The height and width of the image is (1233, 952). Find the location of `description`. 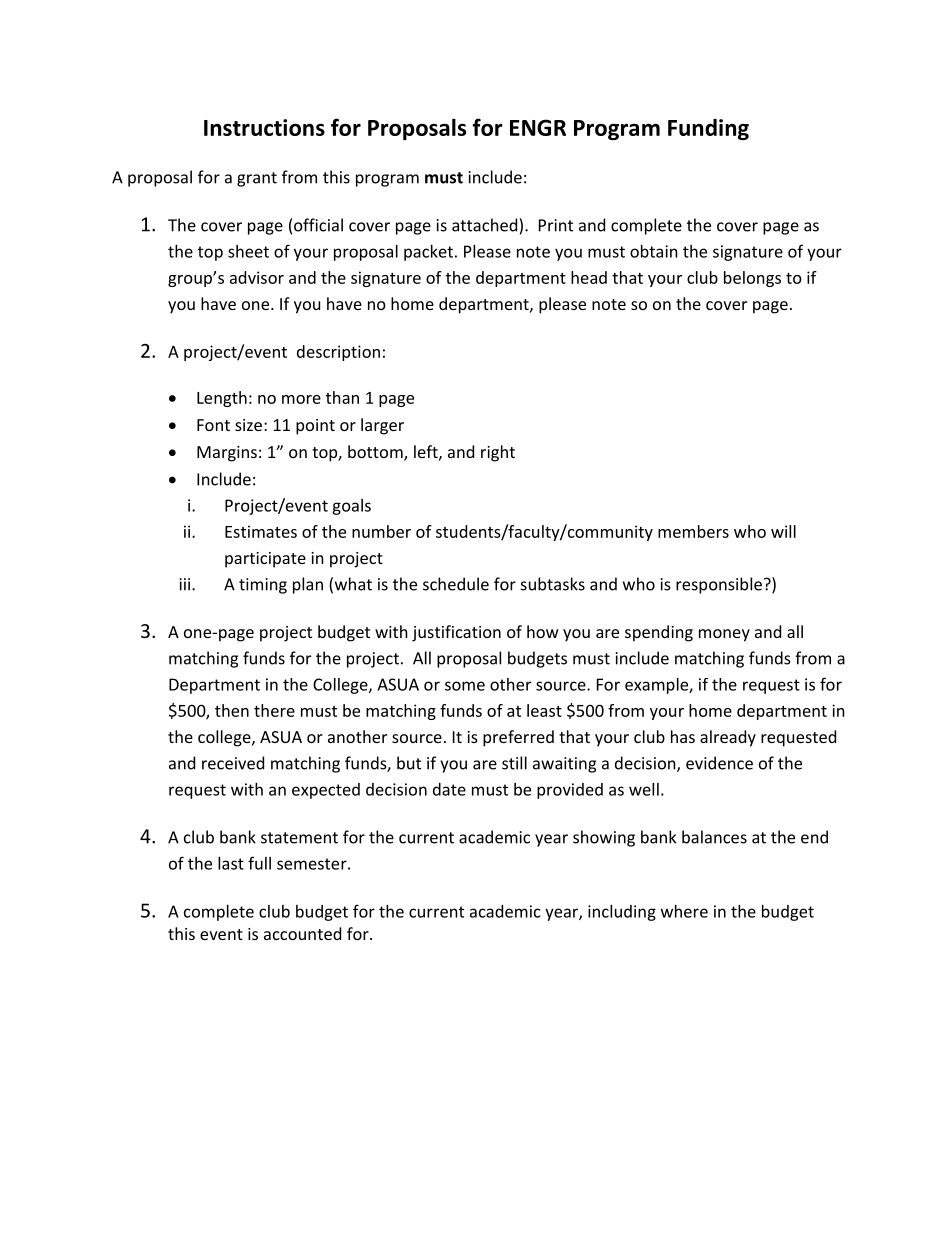

description is located at coordinates (338, 353).
